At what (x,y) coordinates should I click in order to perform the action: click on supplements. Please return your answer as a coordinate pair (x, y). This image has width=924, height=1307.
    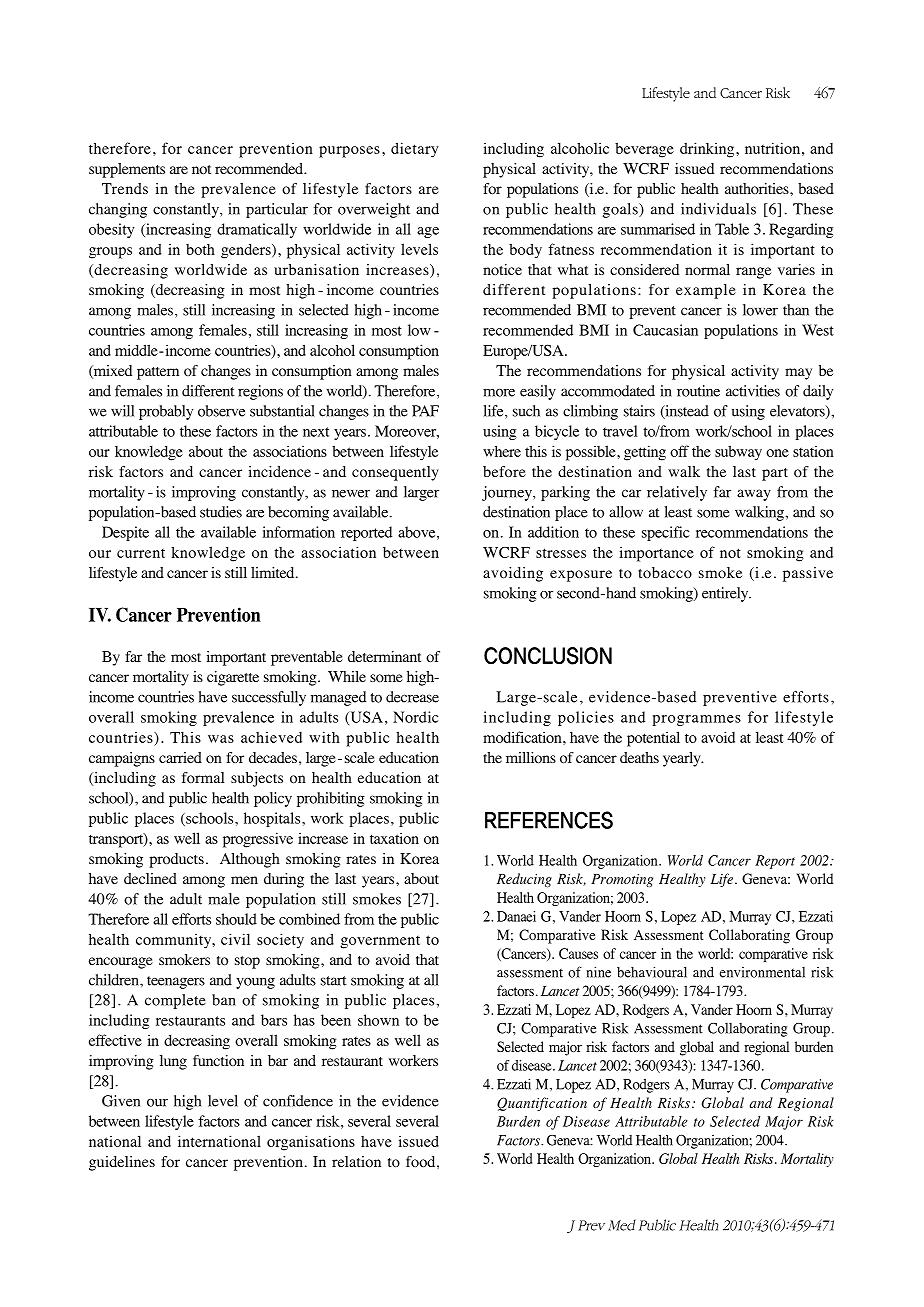
    Looking at the image, I should click on (127, 170).
